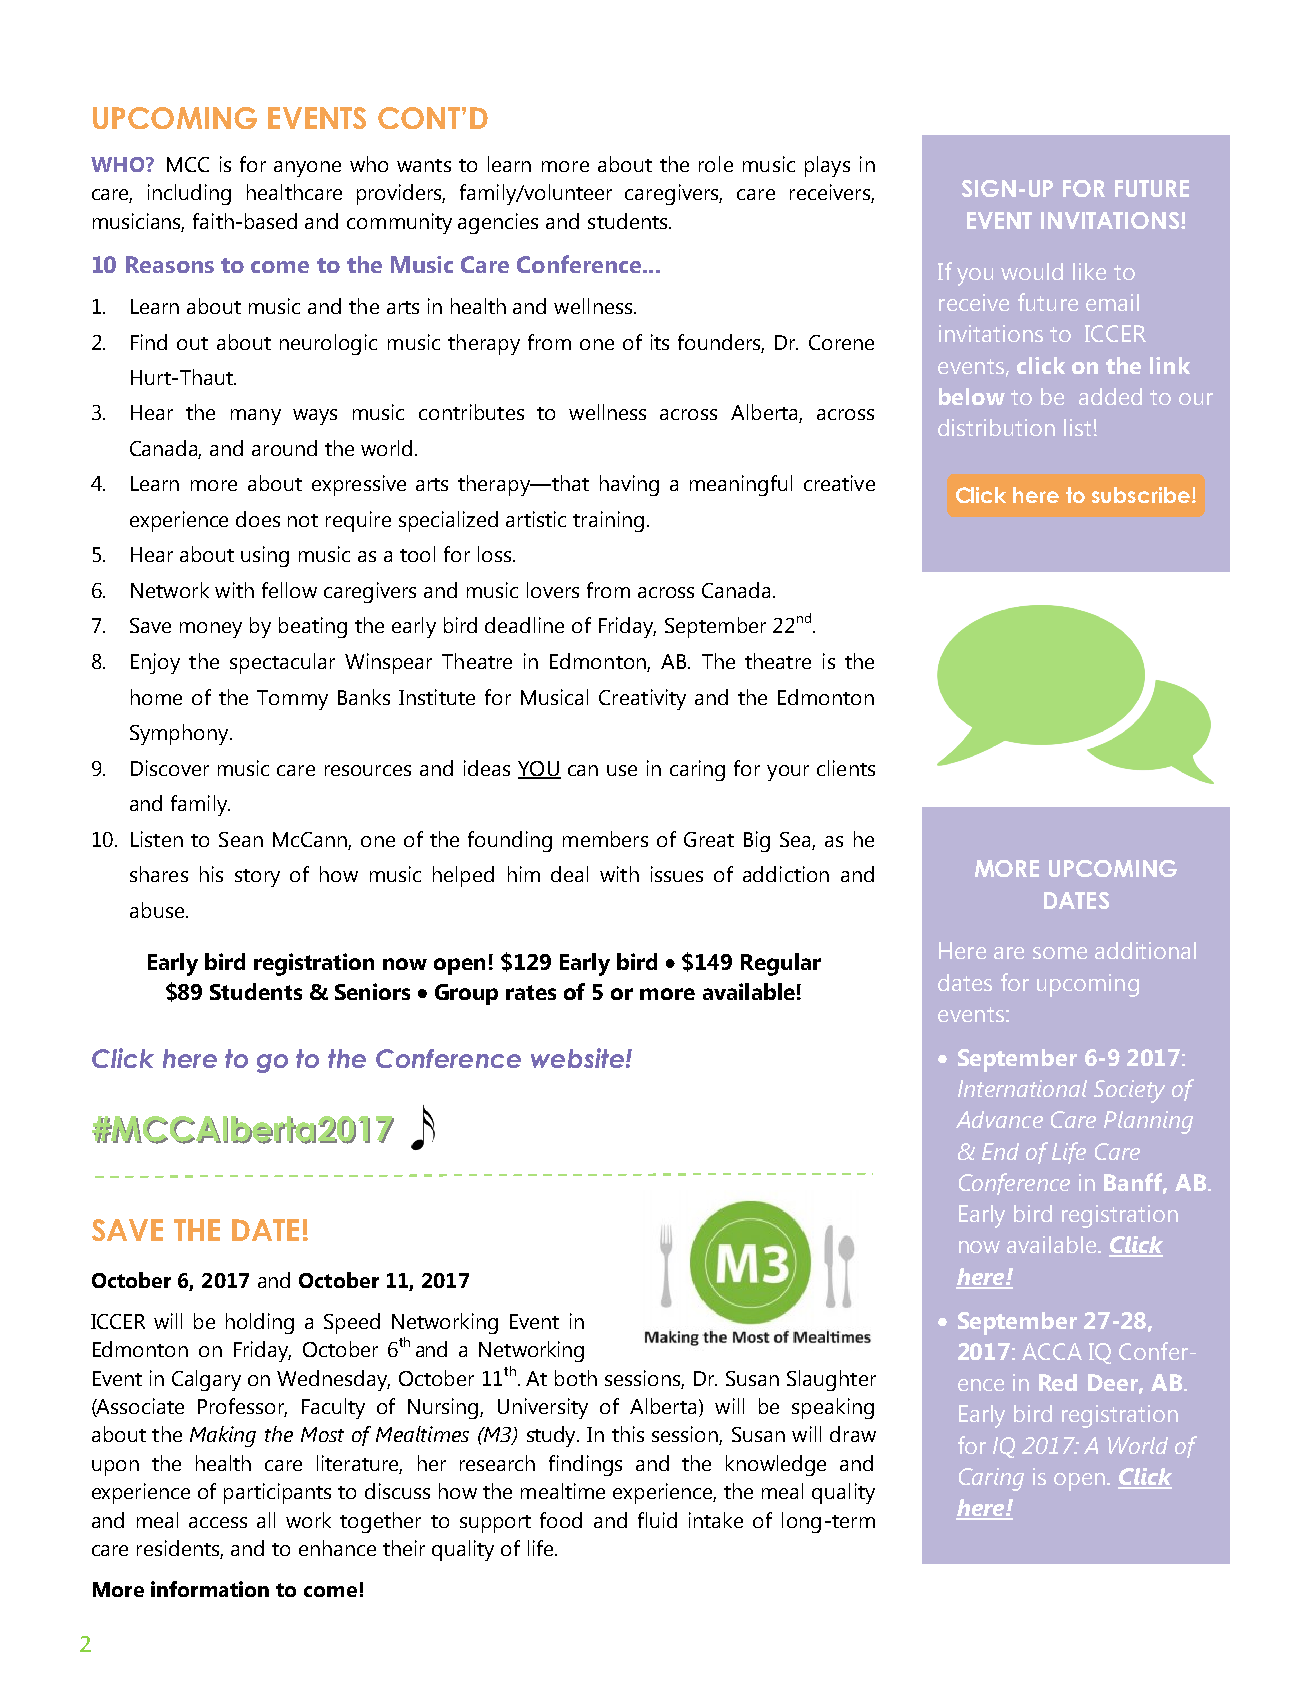 Image resolution: width=1306 pixels, height=1691 pixels. I want to click on fluid, so click(657, 1520).
